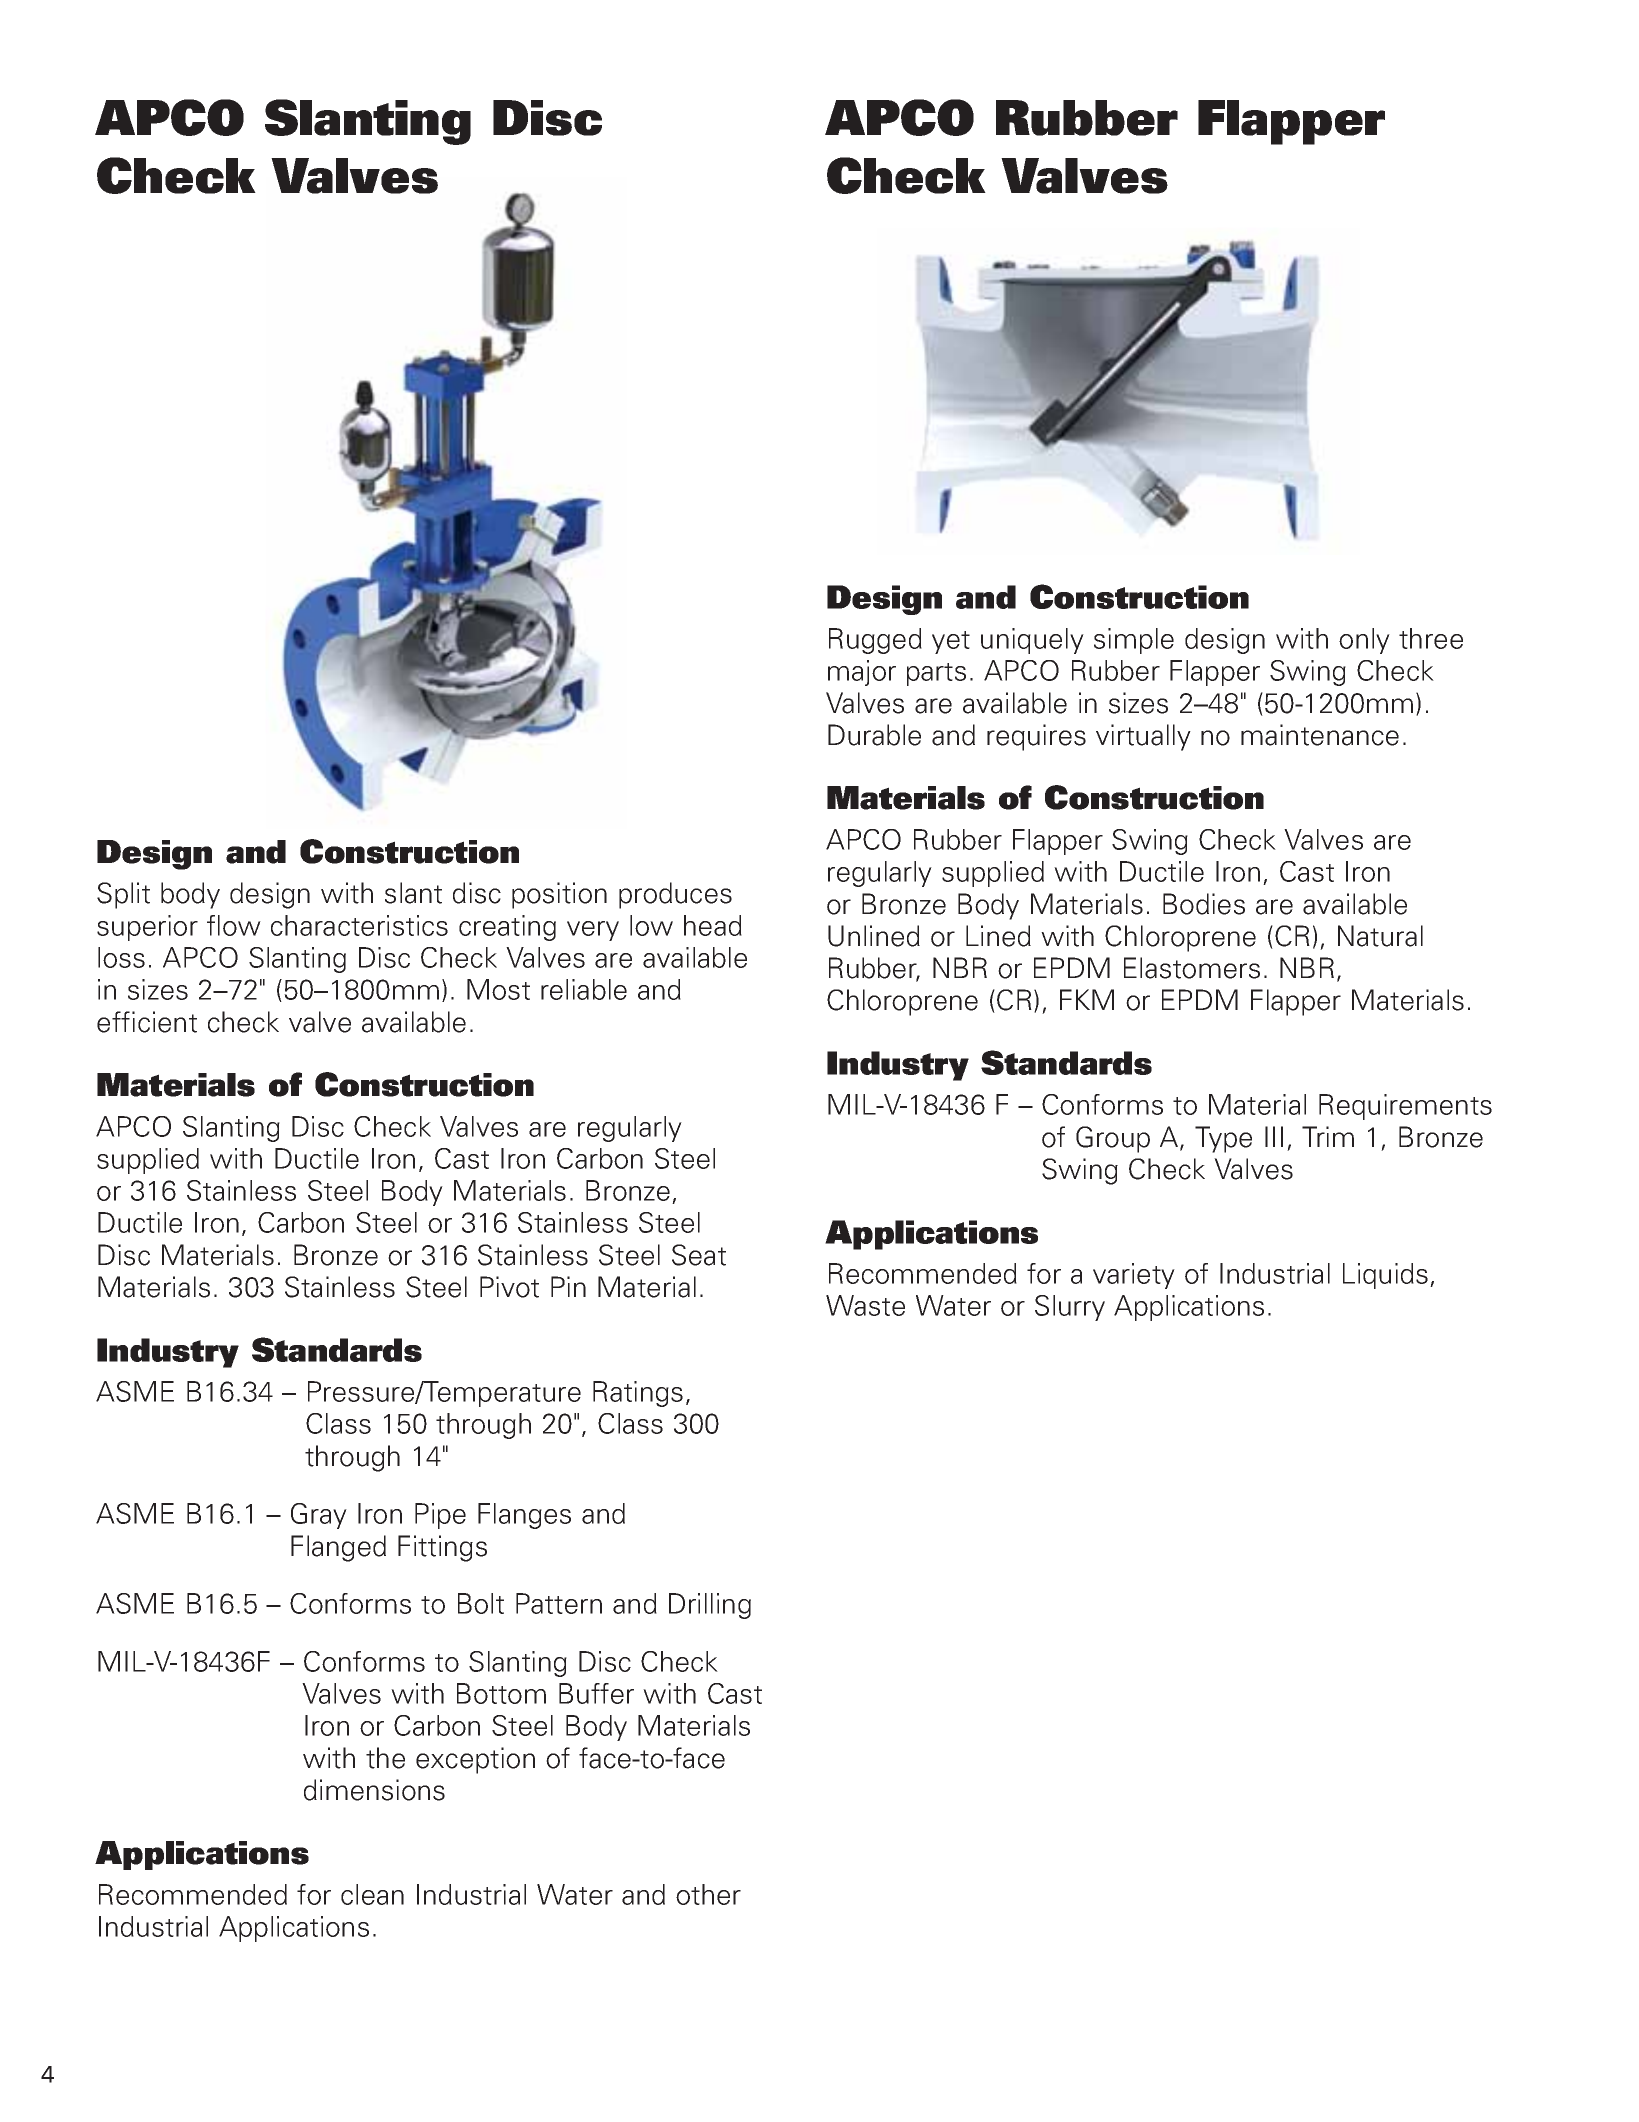  Describe the element at coordinates (699, 1255) in the screenshot. I see `Seat` at that location.
